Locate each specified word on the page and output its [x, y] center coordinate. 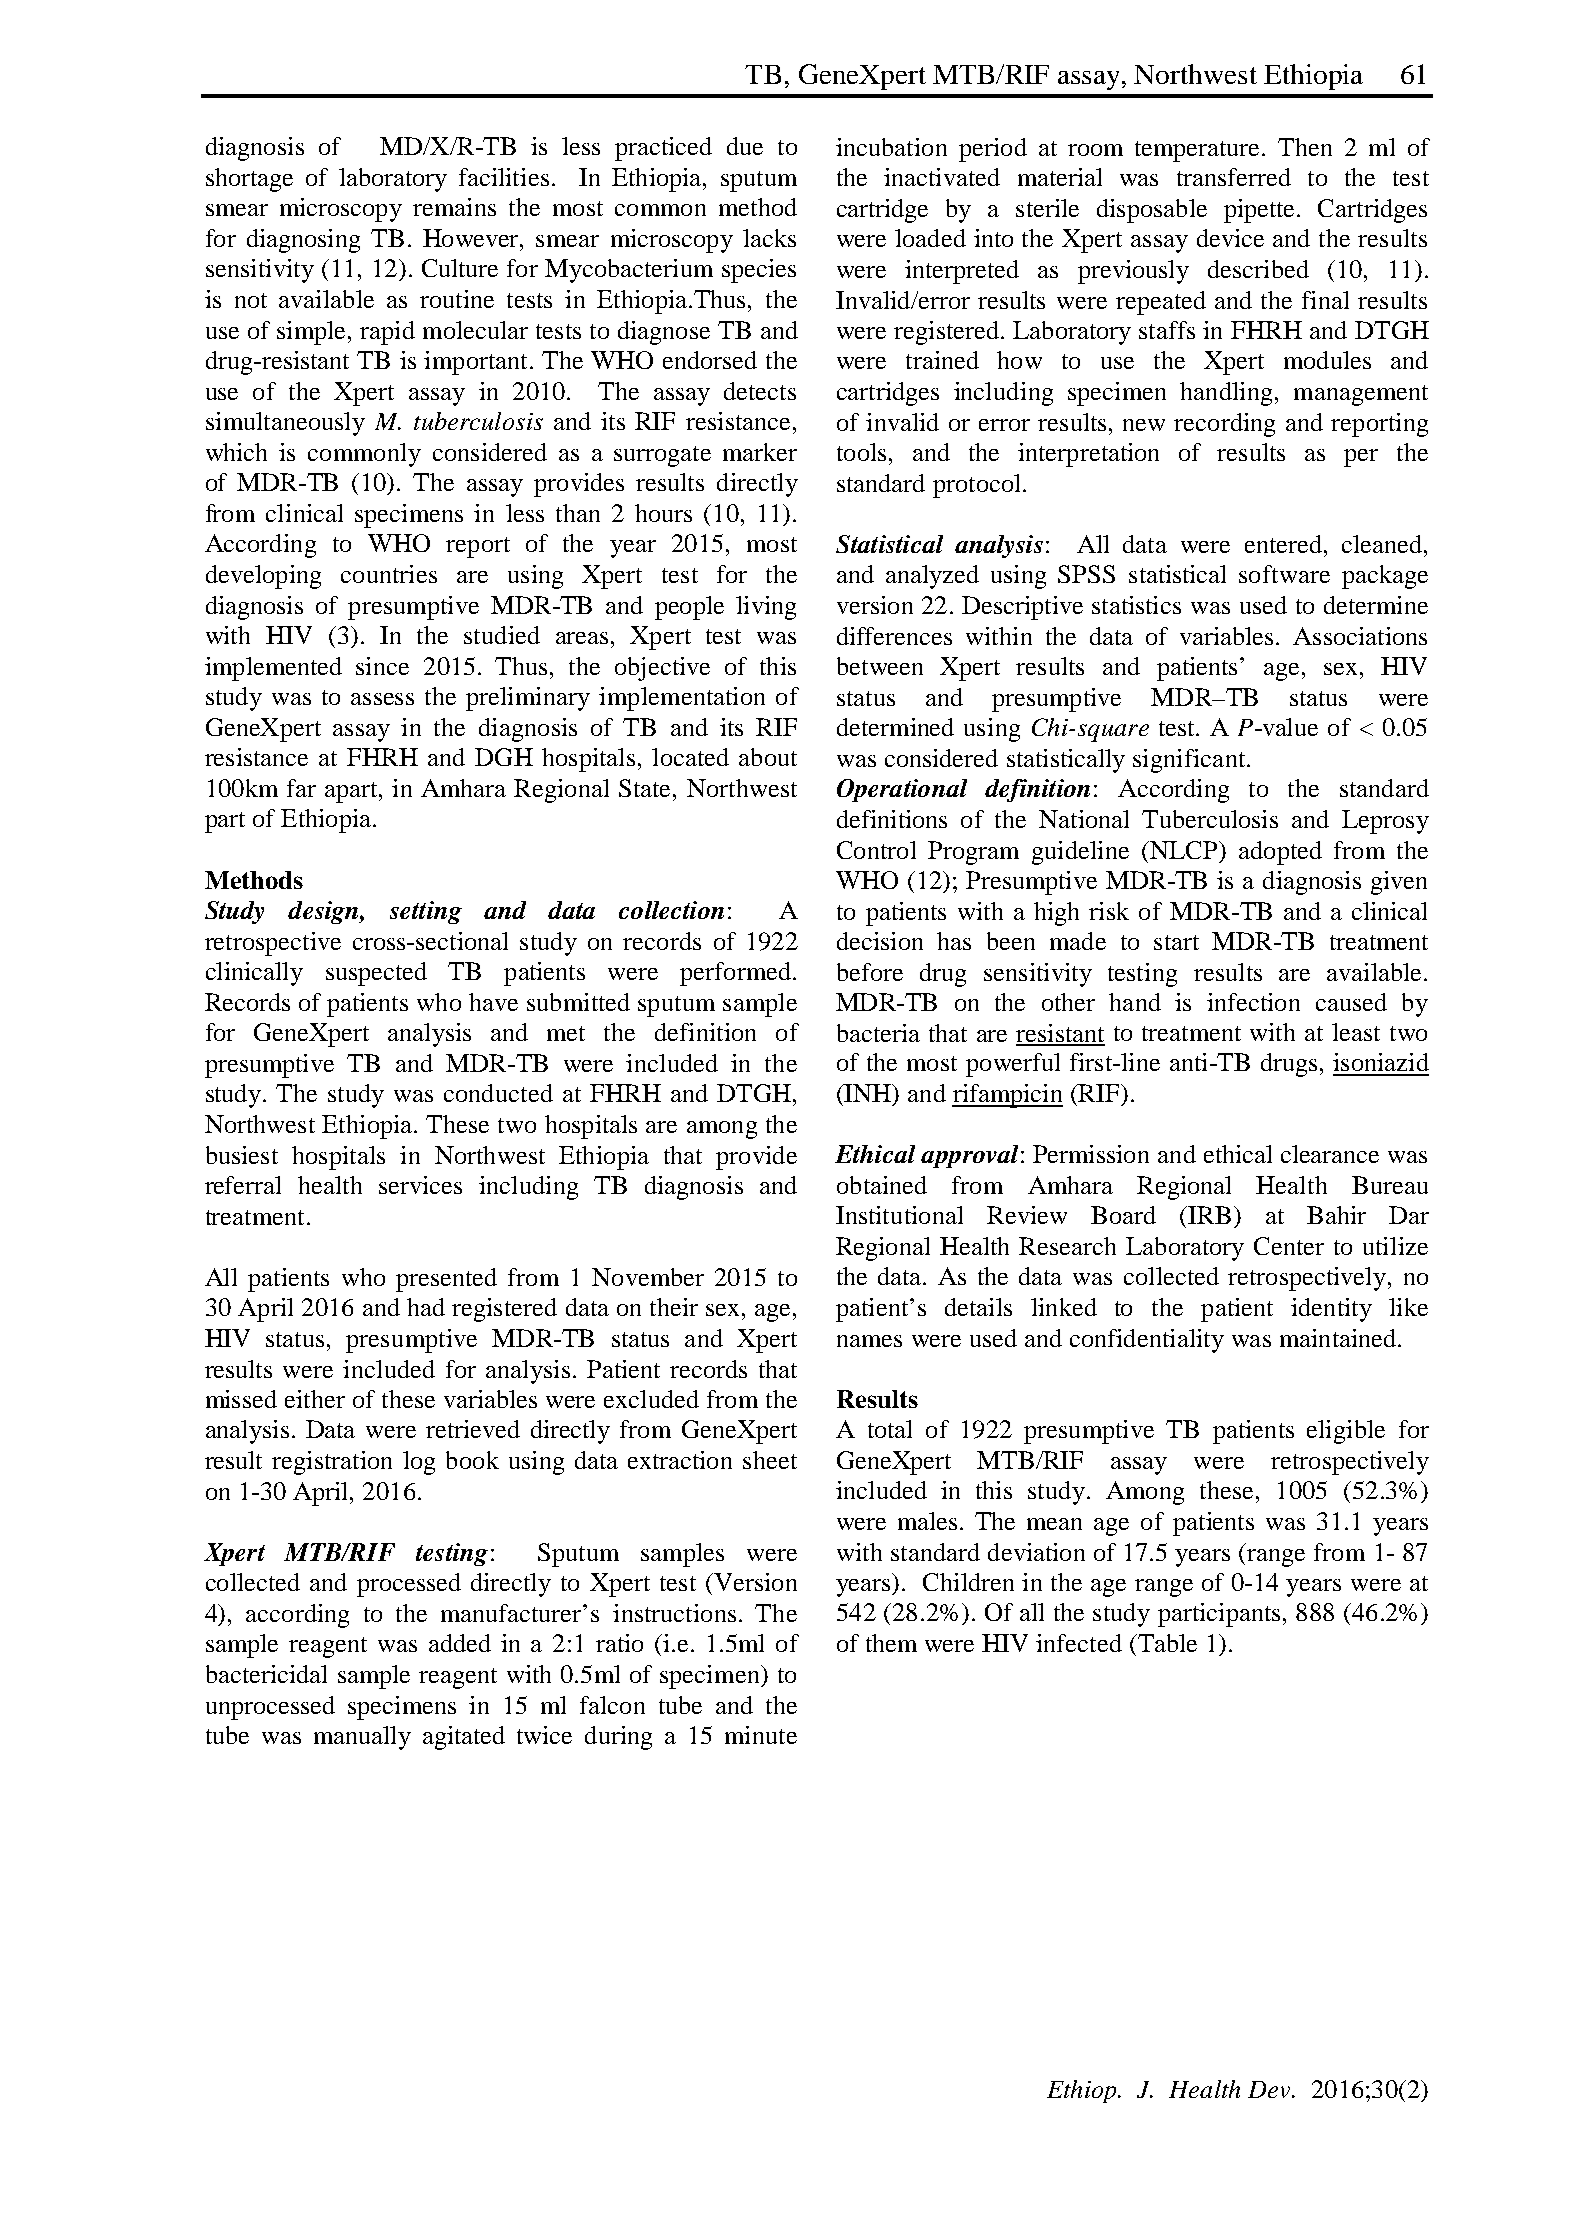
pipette [1261, 211]
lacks [769, 238]
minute [761, 1735]
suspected [376, 974]
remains [454, 207]
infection [1253, 1002]
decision [880, 941]
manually [362, 1738]
